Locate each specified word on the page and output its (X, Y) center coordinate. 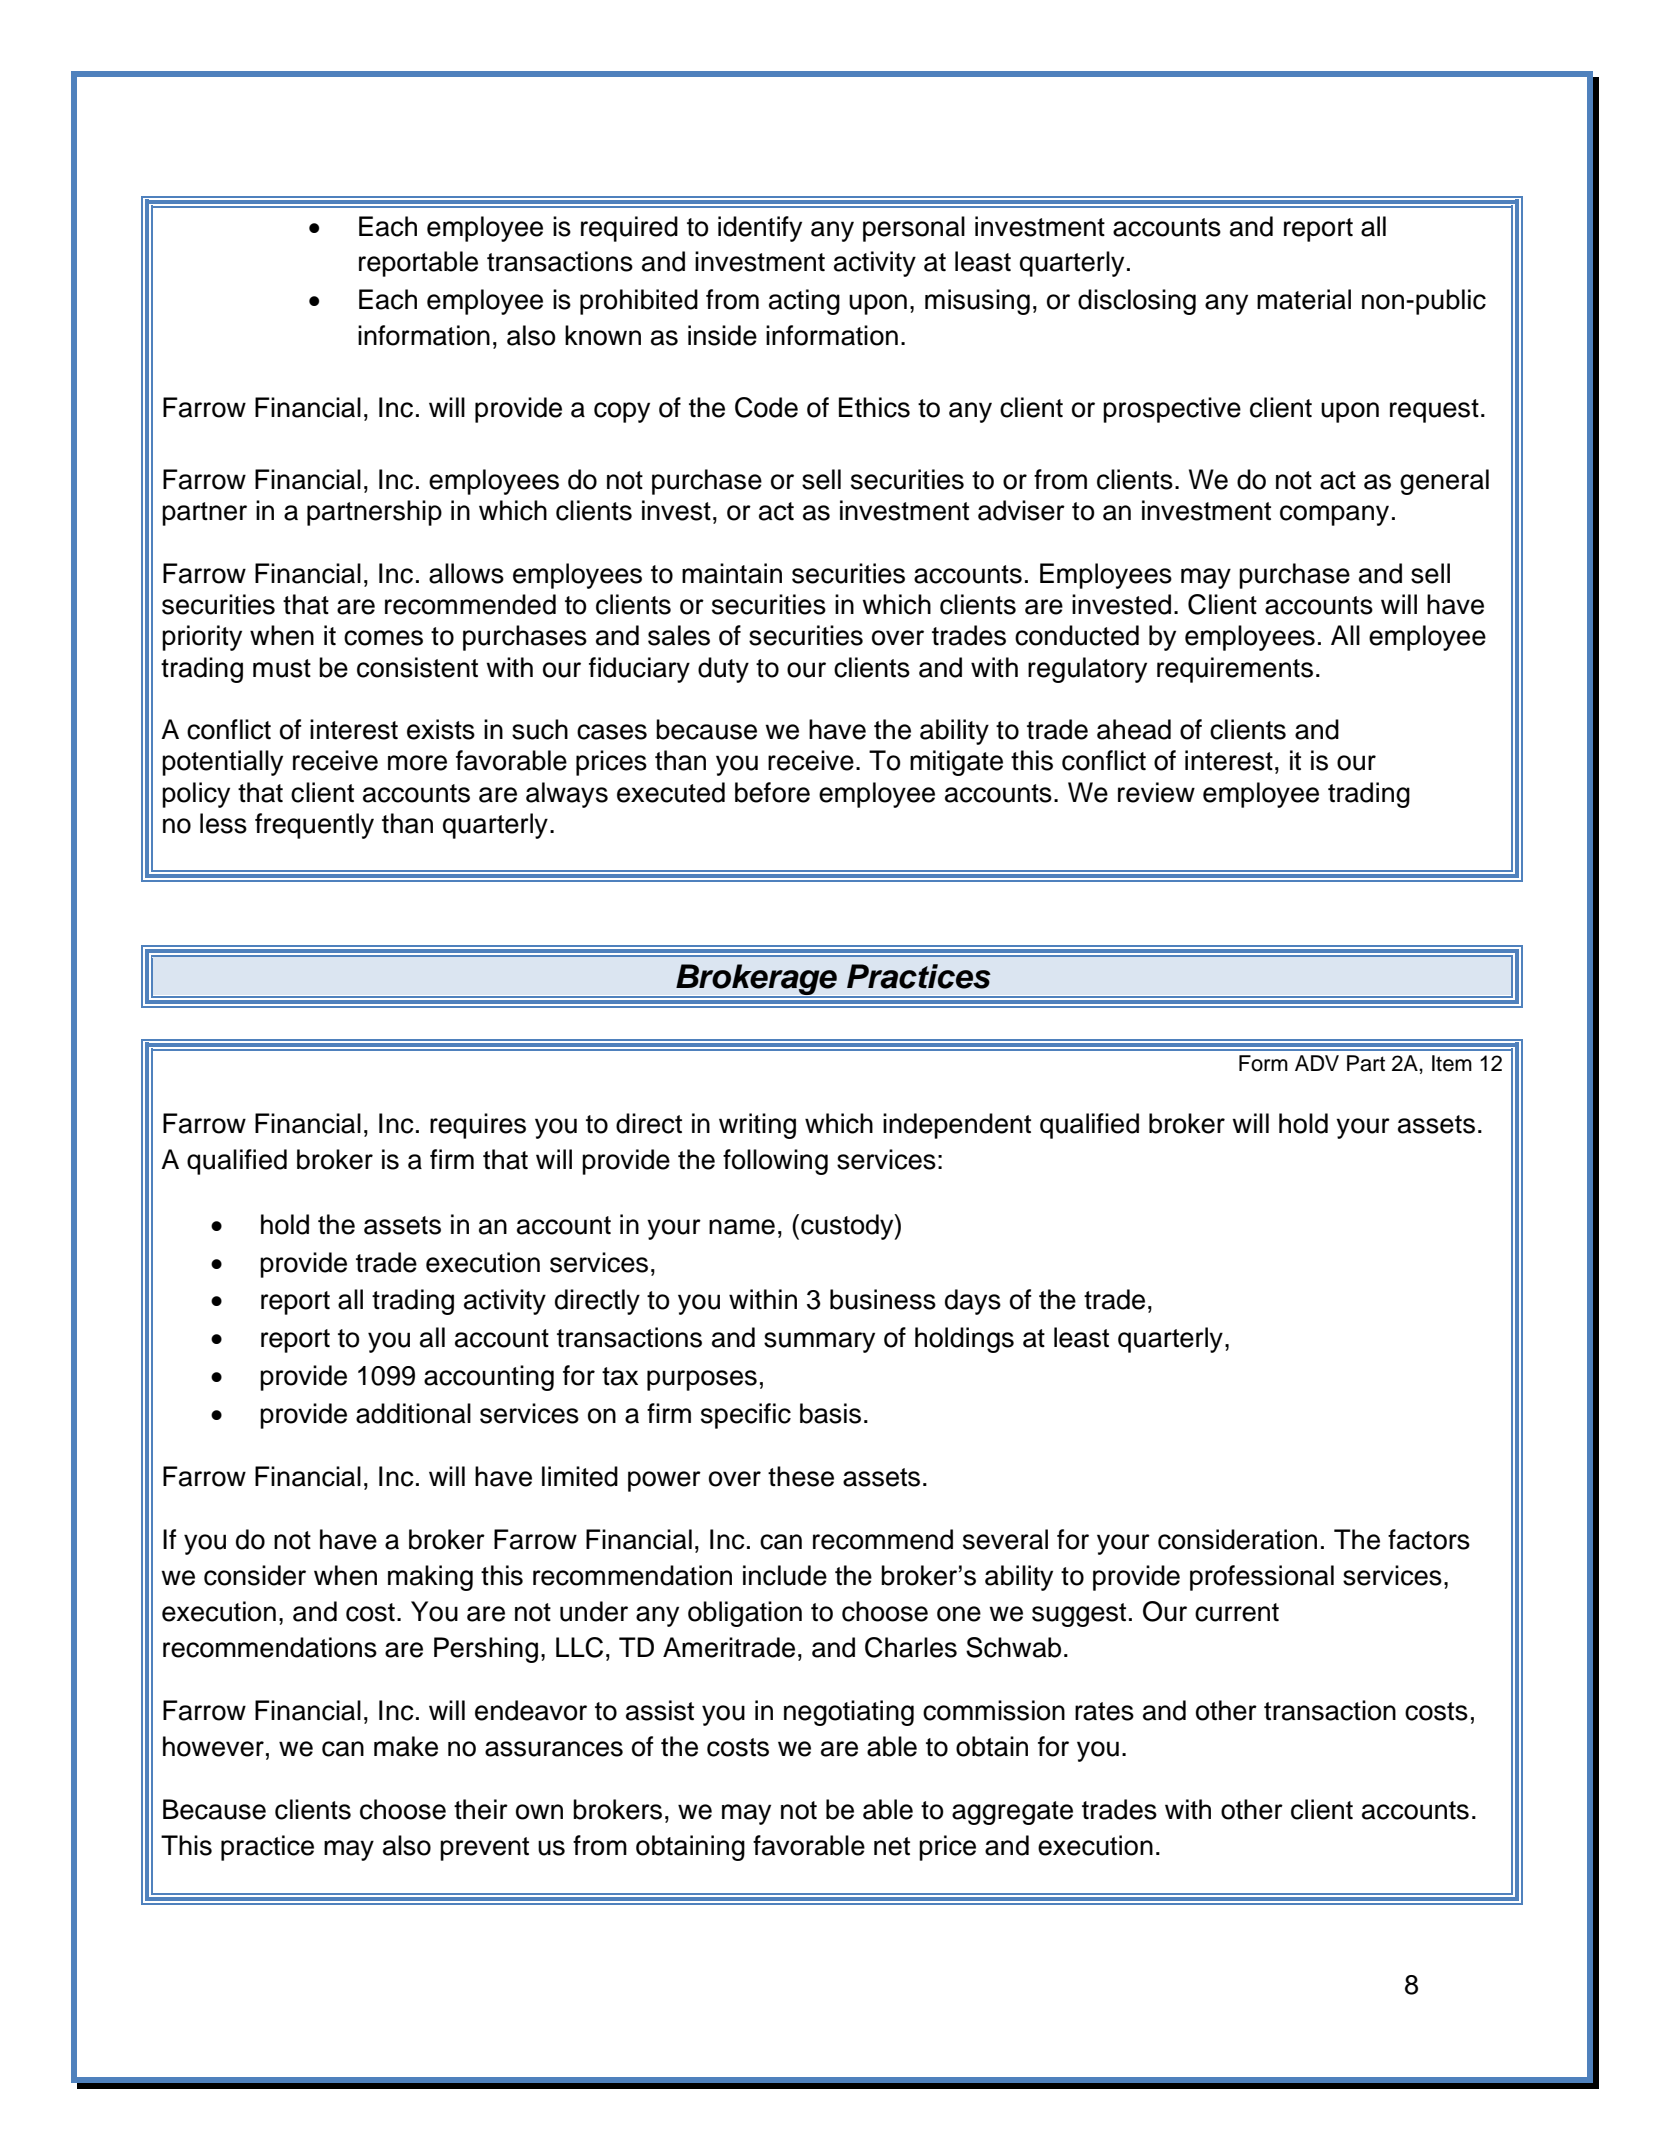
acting (804, 302)
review (1156, 792)
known (603, 335)
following (775, 1162)
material (1304, 299)
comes (383, 638)
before (772, 792)
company (1334, 515)
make (406, 1746)
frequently (314, 826)
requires (478, 1126)
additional (413, 1413)
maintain (732, 573)
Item (1452, 1063)
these (801, 1476)
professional (1262, 1578)
